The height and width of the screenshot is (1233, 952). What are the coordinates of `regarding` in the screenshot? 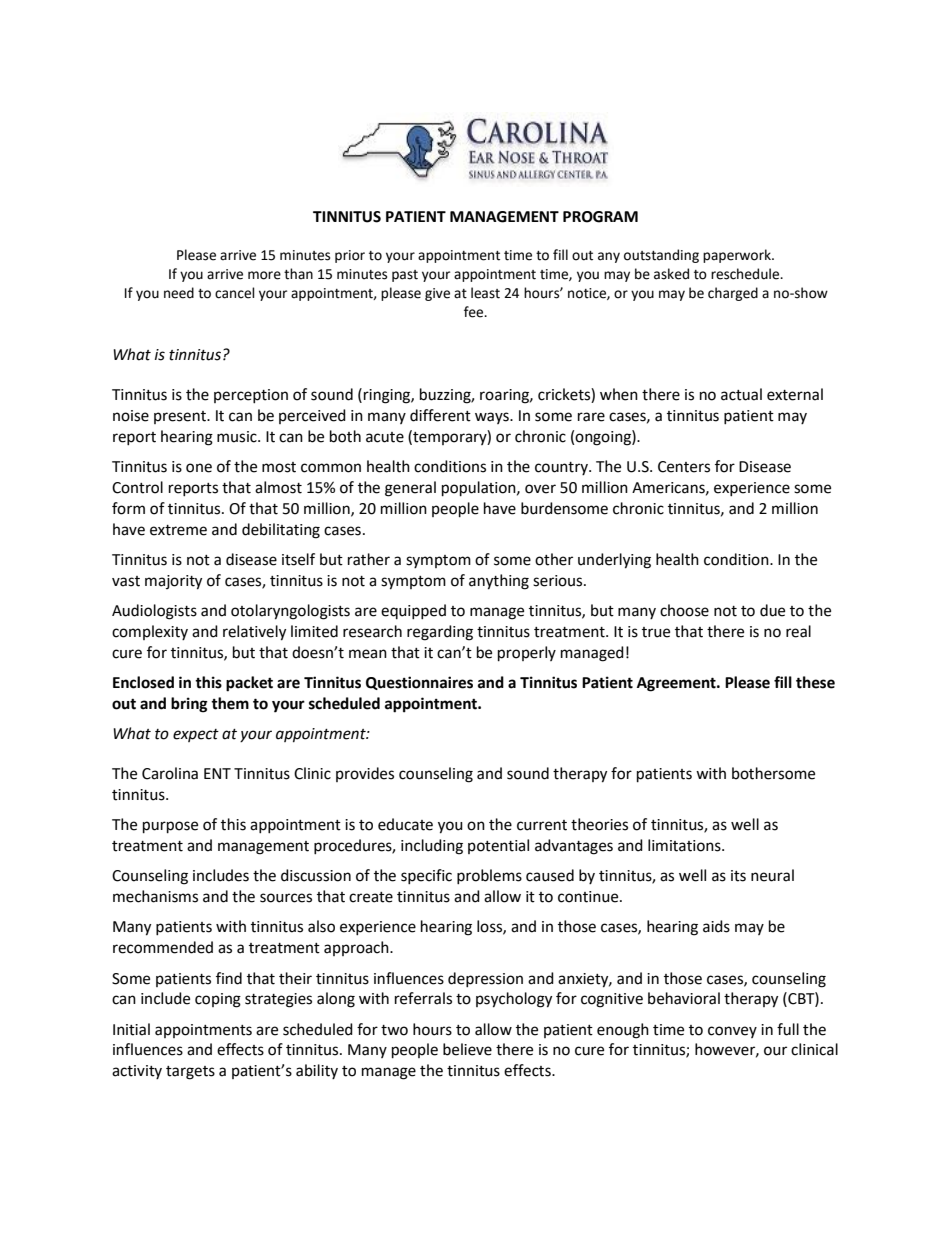 It's located at (440, 633).
